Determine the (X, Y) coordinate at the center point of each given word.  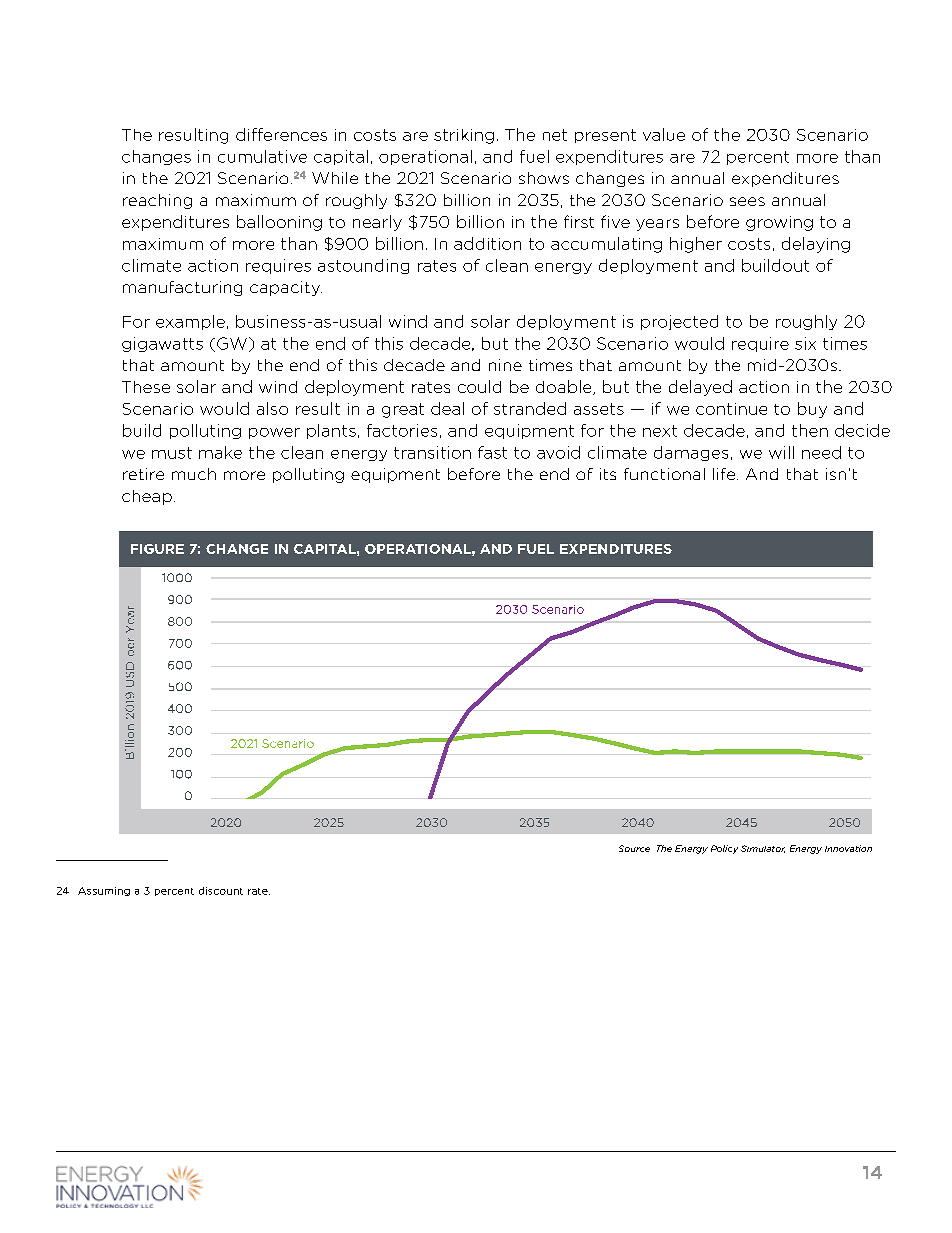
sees (747, 201)
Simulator (763, 849)
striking (464, 136)
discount (221, 891)
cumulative (262, 156)
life (724, 474)
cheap (147, 497)
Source (634, 848)
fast (492, 452)
